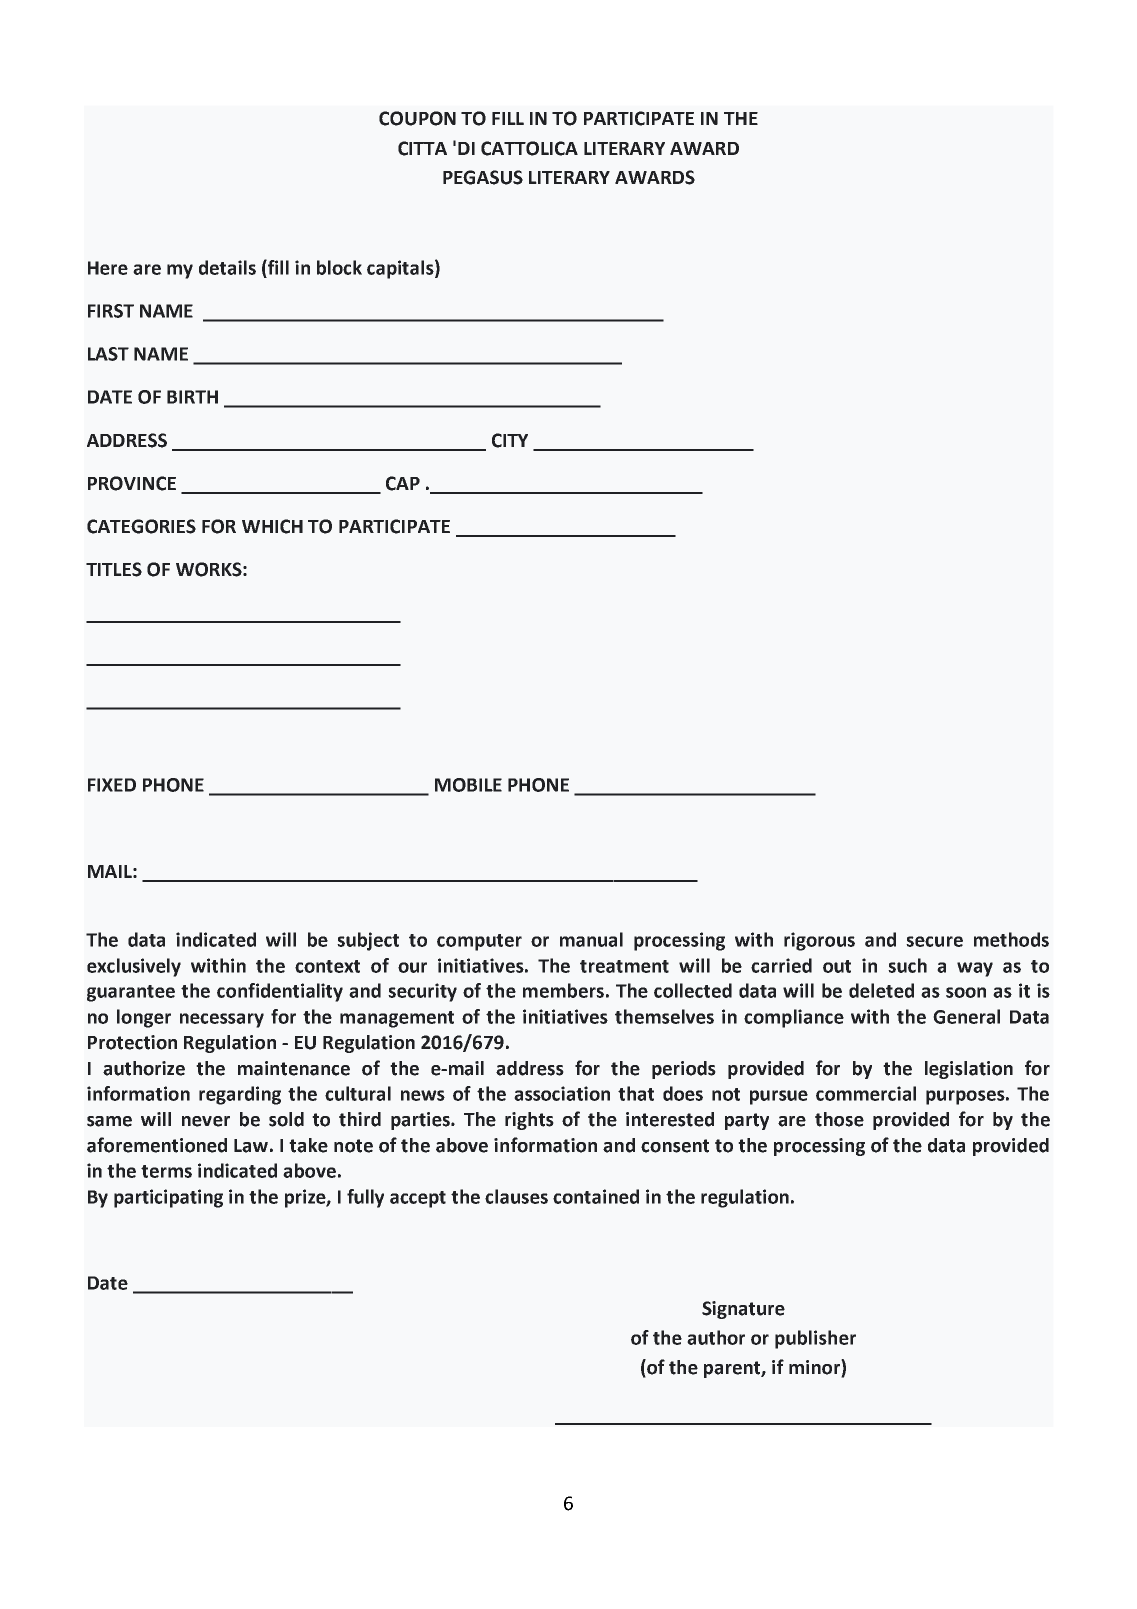 This screenshot has height=1609, width=1137. Describe the element at coordinates (168, 1198) in the screenshot. I see `participating` at that location.
